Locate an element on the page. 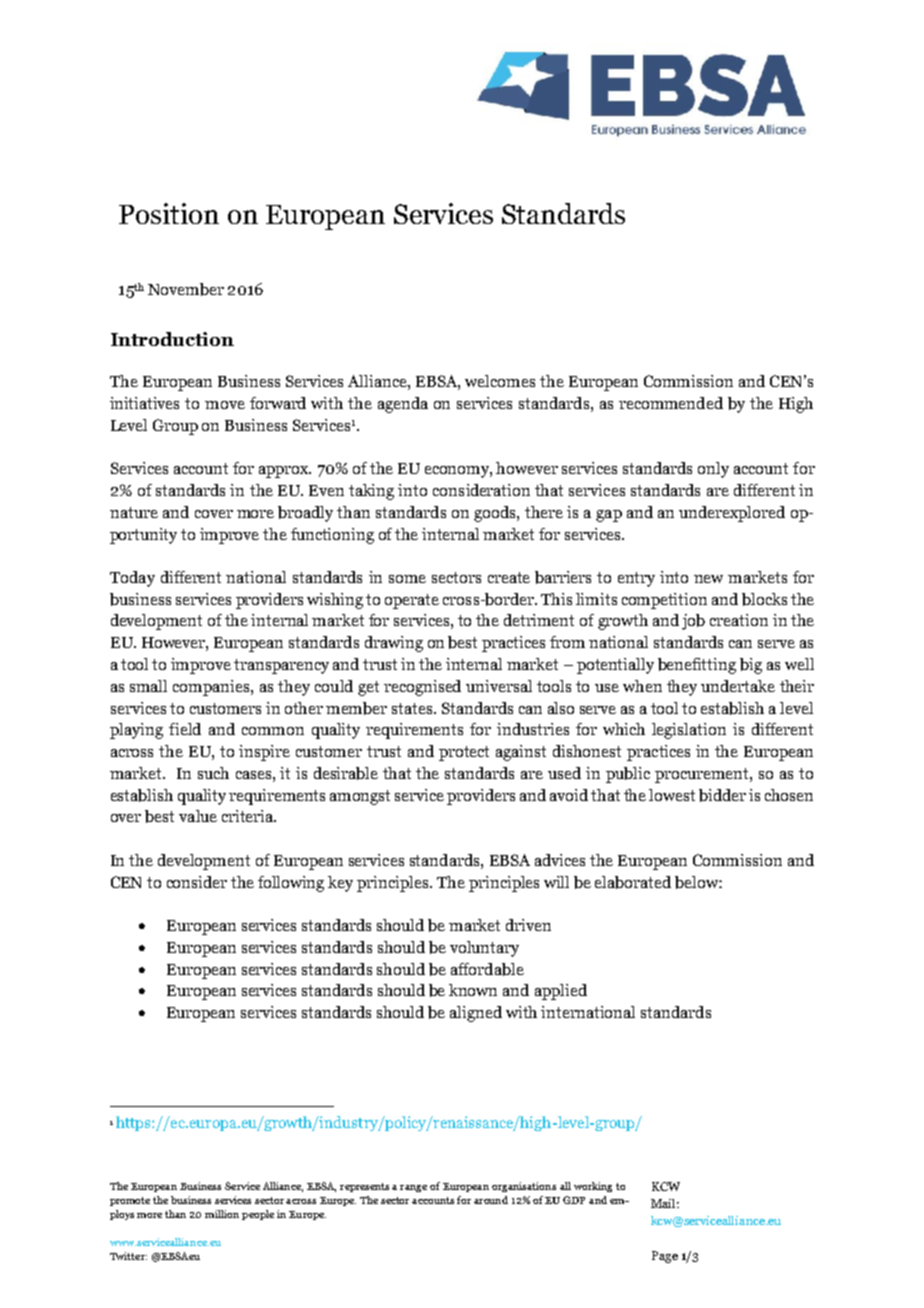 The image size is (924, 1308). million is located at coordinates (222, 1214).
